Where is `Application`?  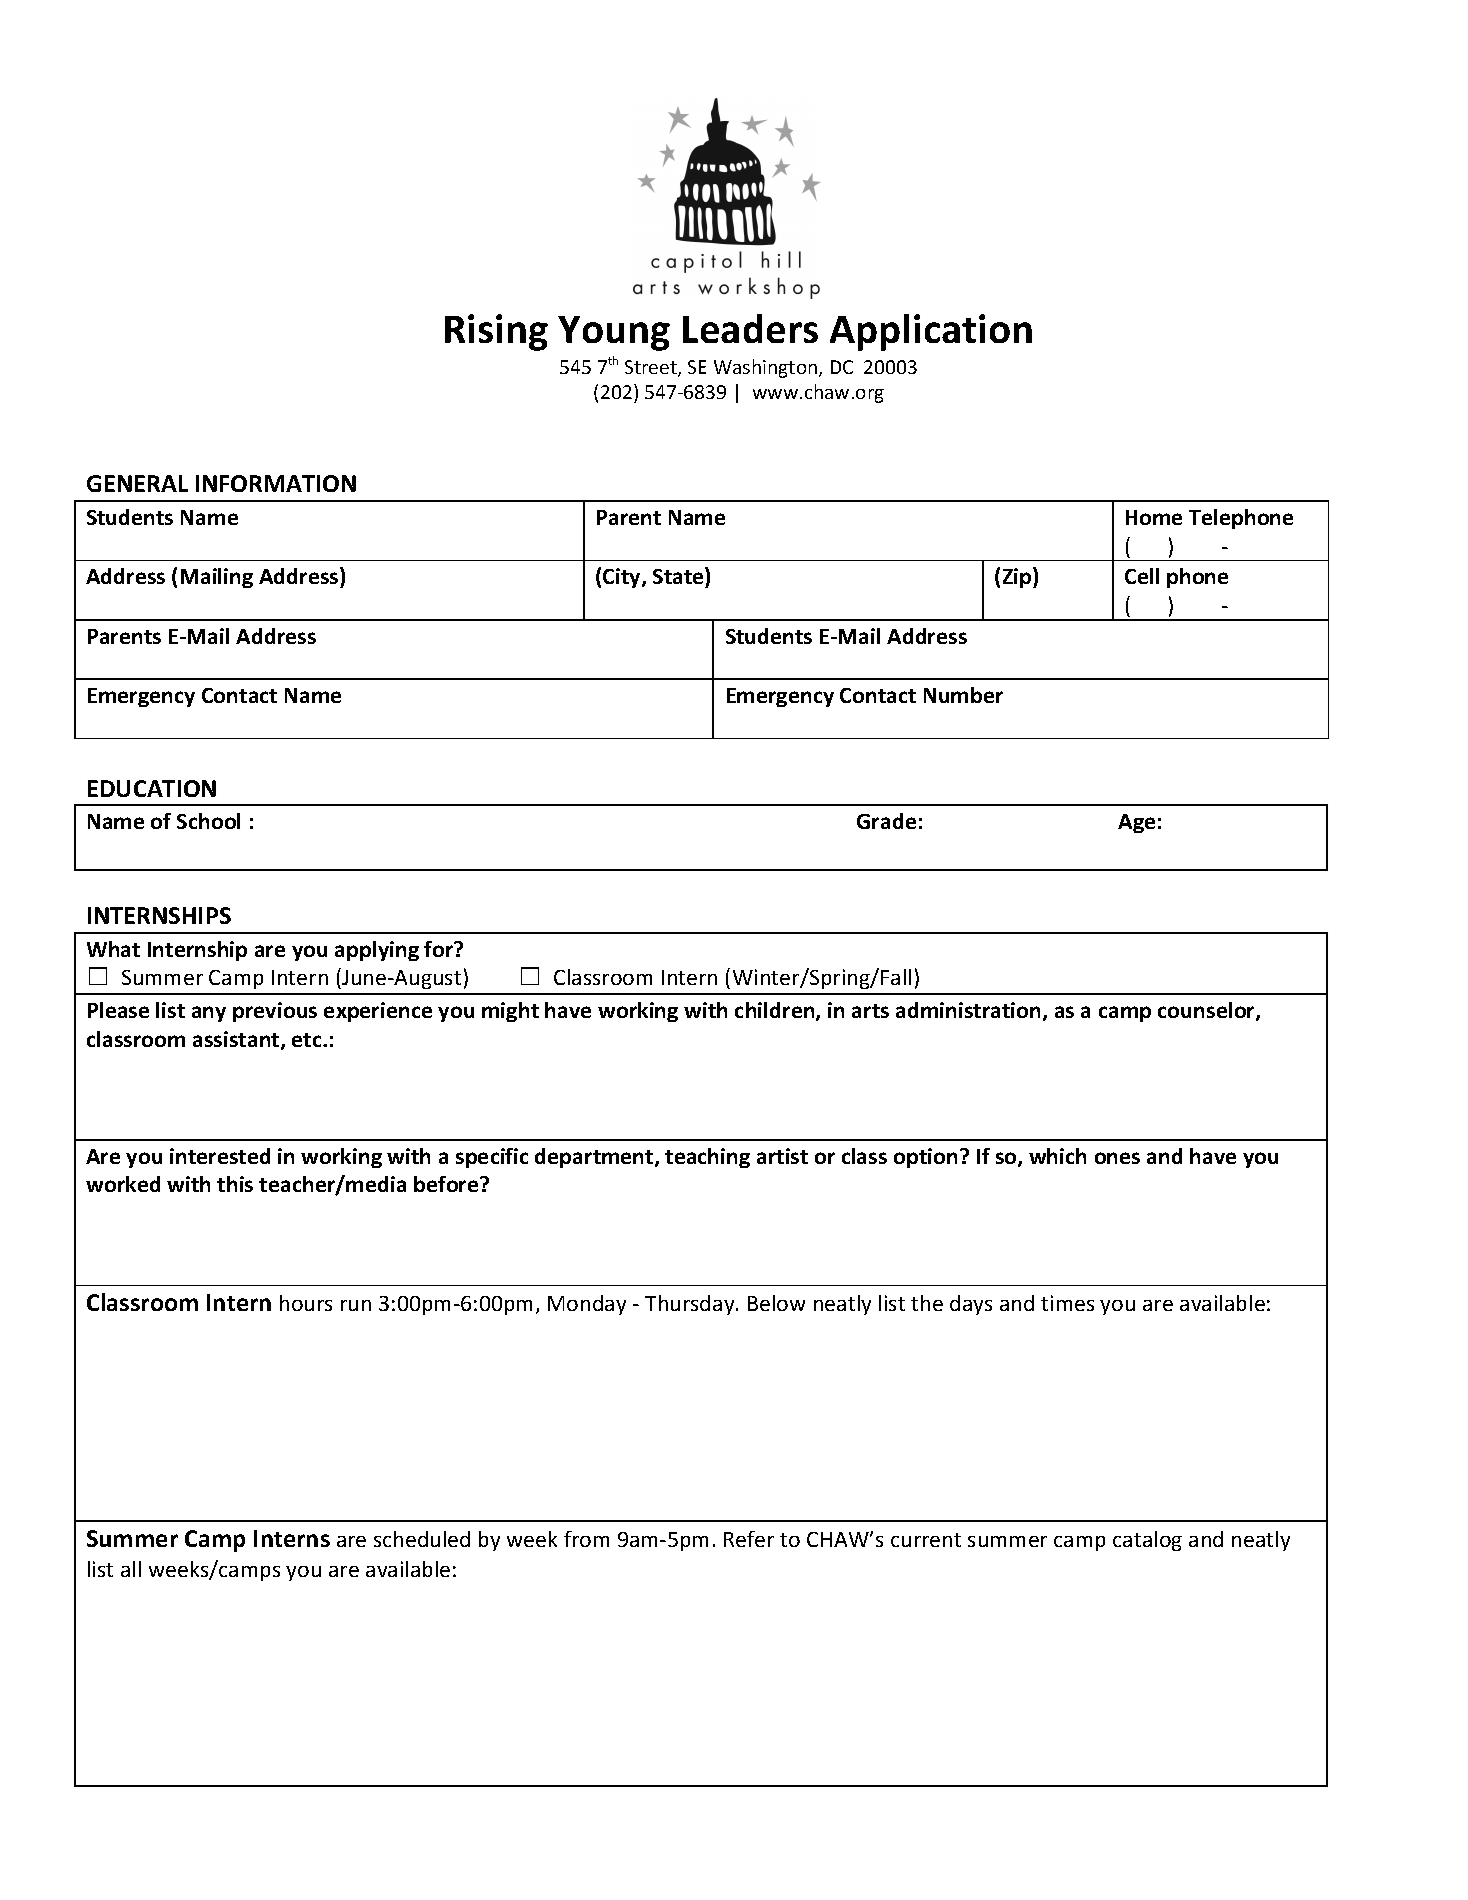
Application is located at coordinates (931, 332).
